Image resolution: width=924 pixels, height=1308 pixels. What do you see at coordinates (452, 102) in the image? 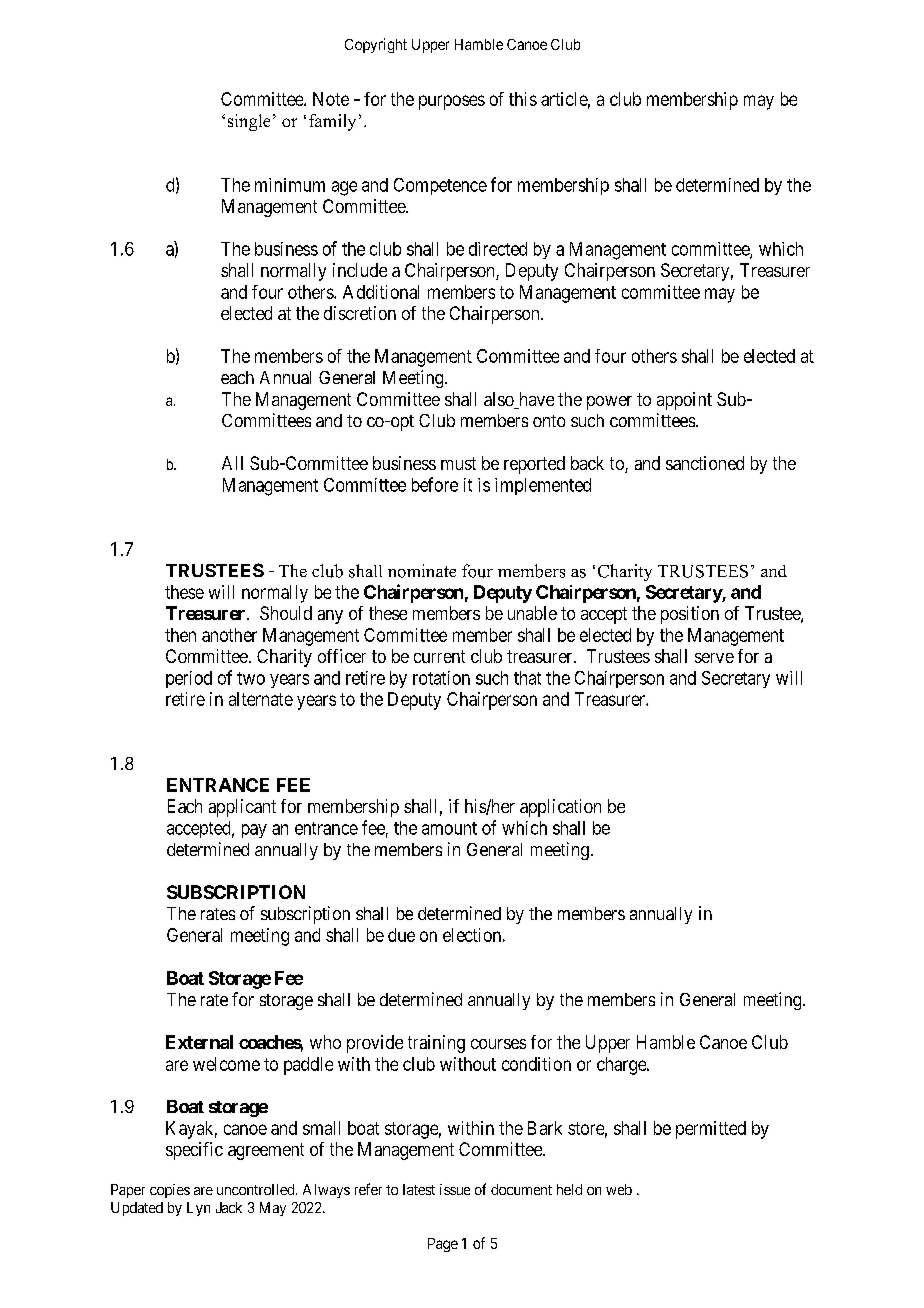
I see `purposes` at bounding box center [452, 102].
